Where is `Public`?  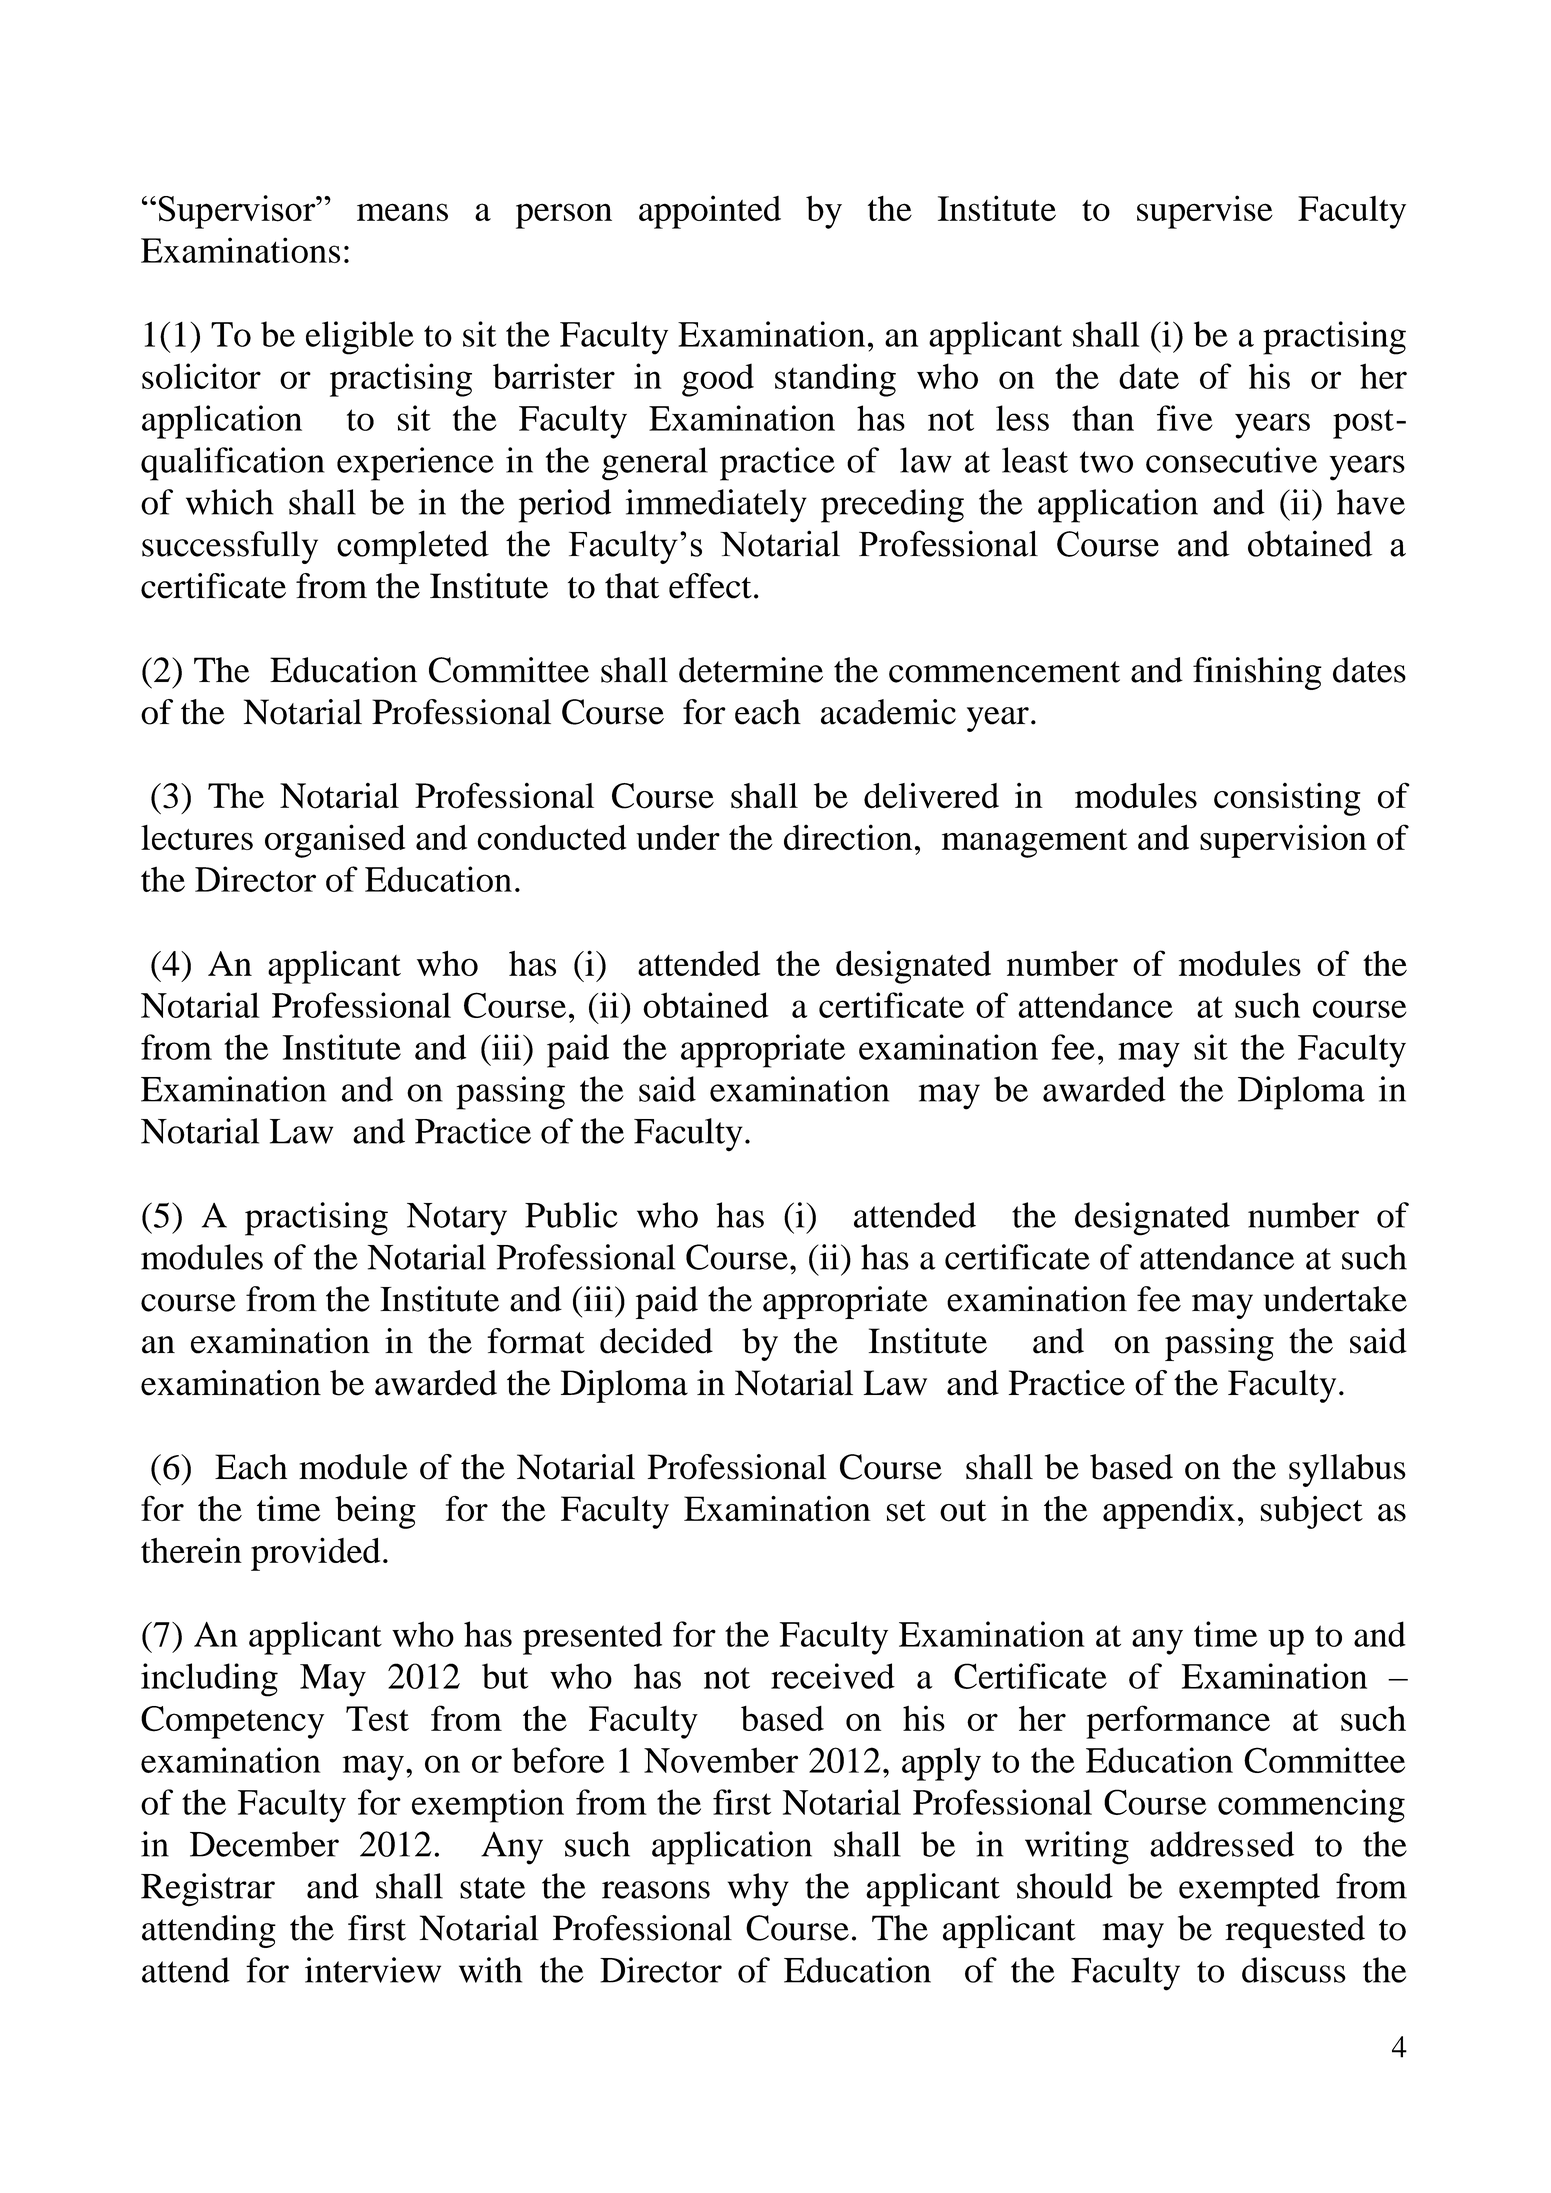
Public is located at coordinates (571, 1215).
